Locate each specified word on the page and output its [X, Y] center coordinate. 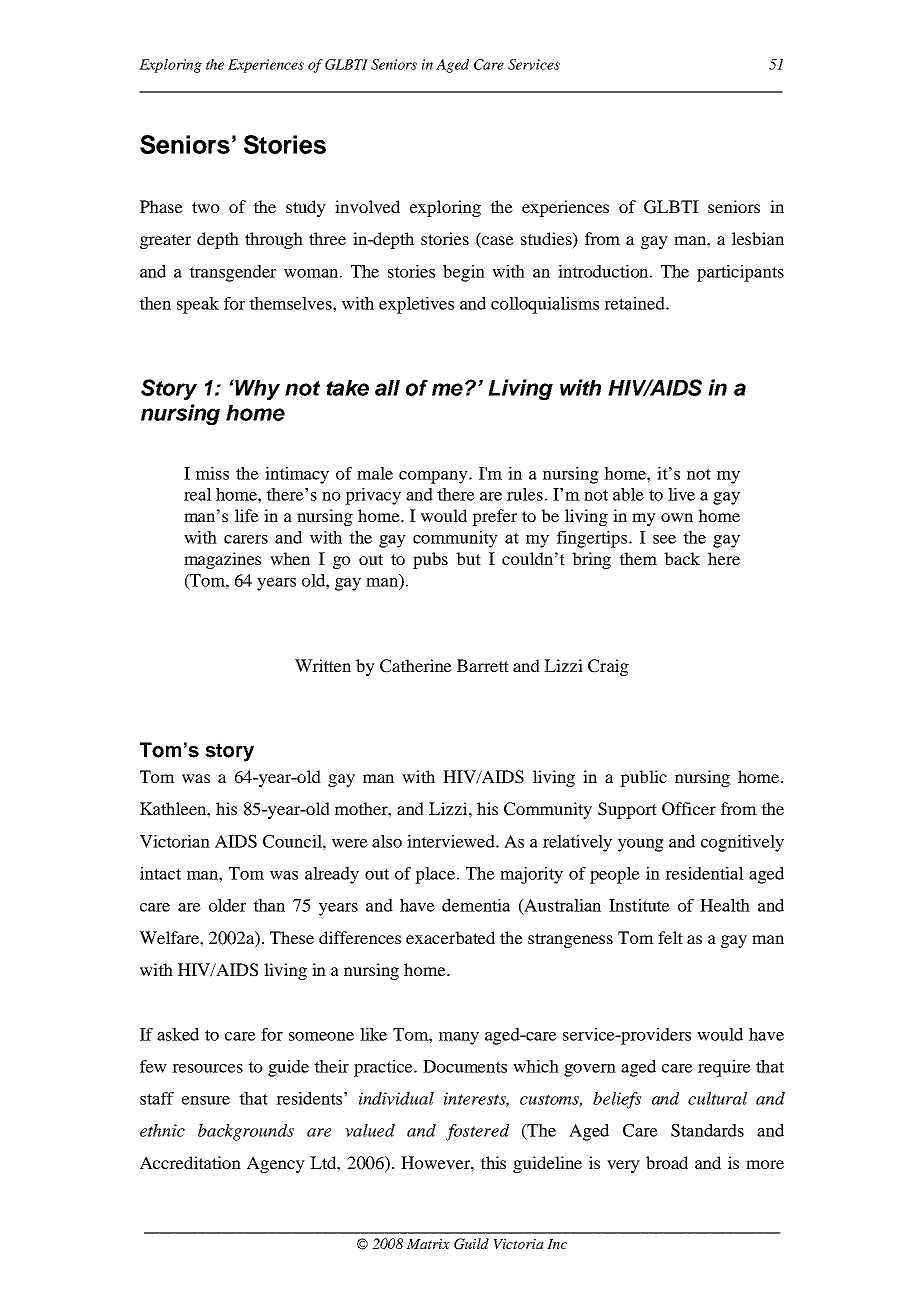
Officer [689, 809]
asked [178, 1034]
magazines [222, 560]
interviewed [452, 841]
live [681, 494]
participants [740, 273]
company [434, 477]
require [724, 1068]
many [459, 1038]
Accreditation [190, 1162]
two [206, 207]
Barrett [483, 665]
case [497, 242]
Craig [608, 667]
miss [212, 473]
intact [160, 873]
